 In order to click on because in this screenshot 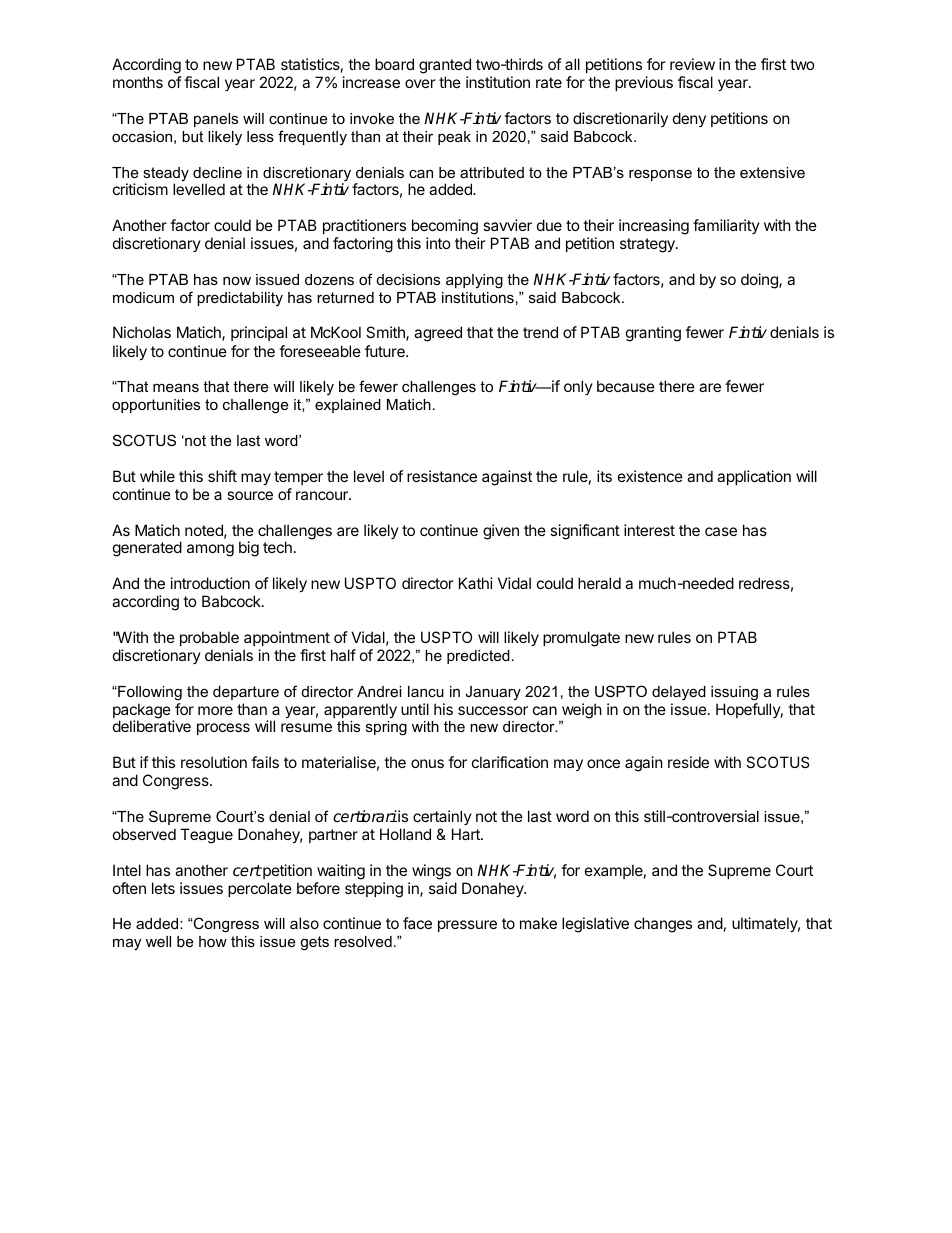, I will do `click(626, 386)`.
